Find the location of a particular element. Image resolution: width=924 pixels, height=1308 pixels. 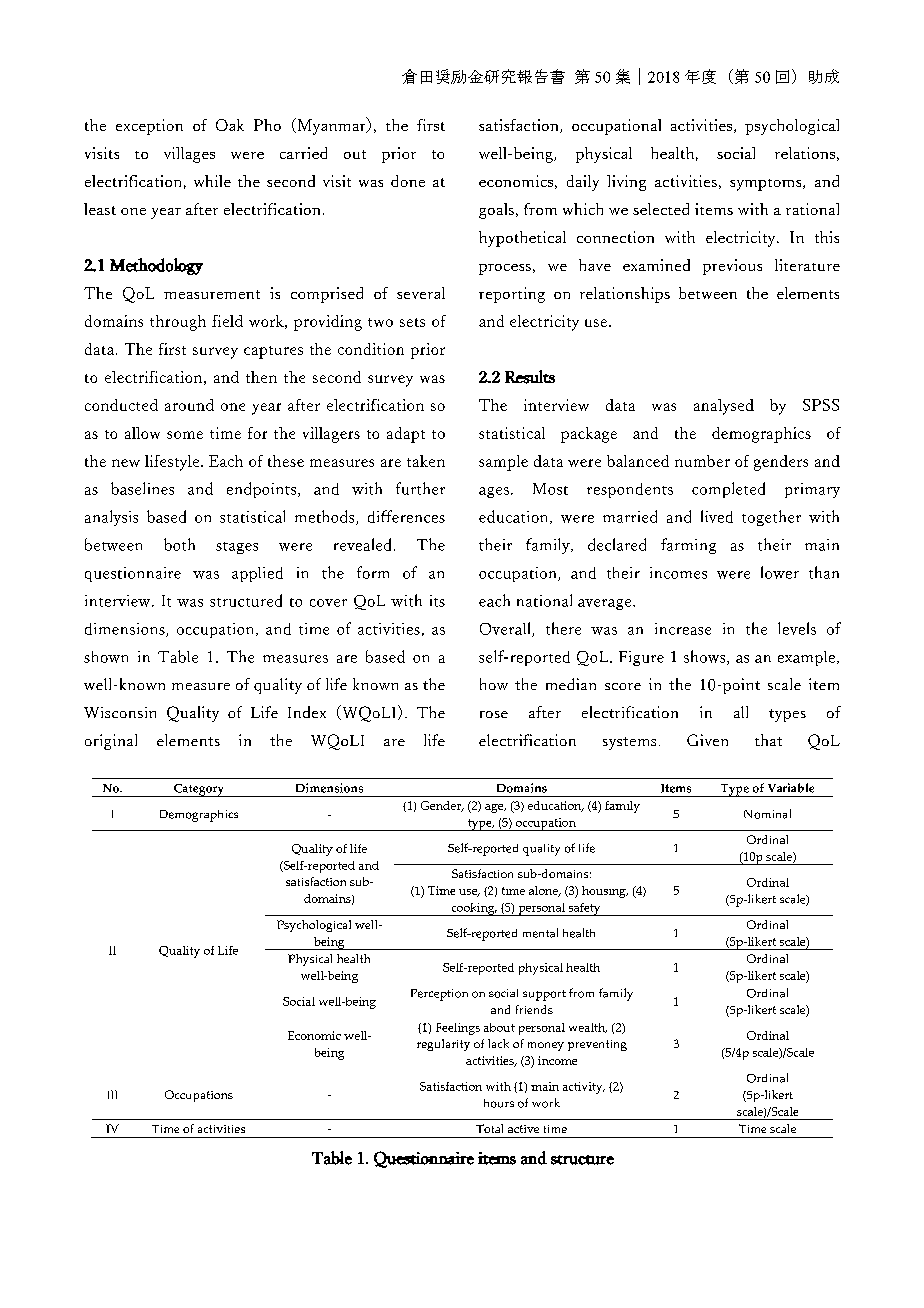

done is located at coordinates (408, 181).
